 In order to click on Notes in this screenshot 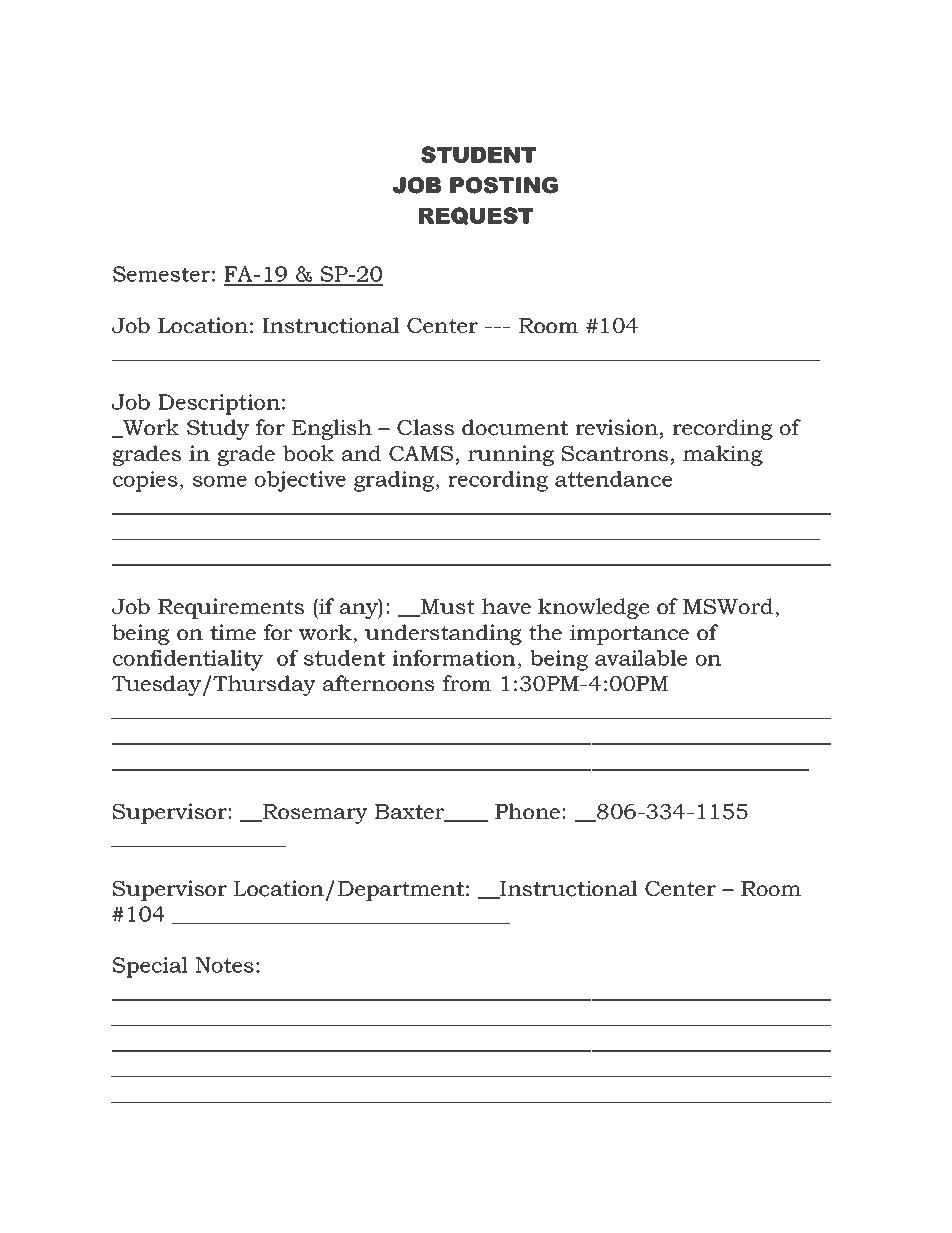, I will do `click(225, 965)`.
